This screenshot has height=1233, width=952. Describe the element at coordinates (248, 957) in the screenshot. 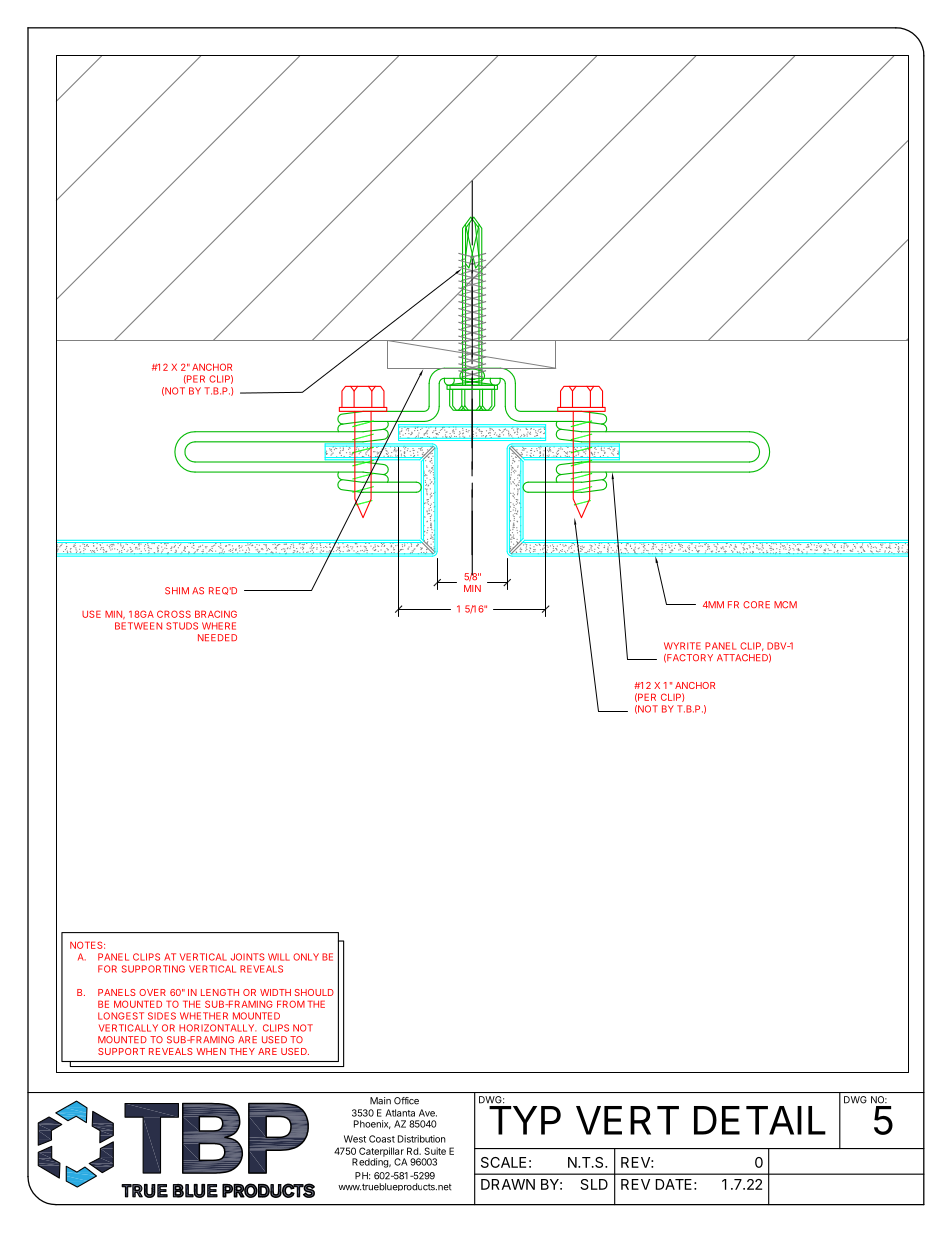

I see `JOINTS` at that location.
